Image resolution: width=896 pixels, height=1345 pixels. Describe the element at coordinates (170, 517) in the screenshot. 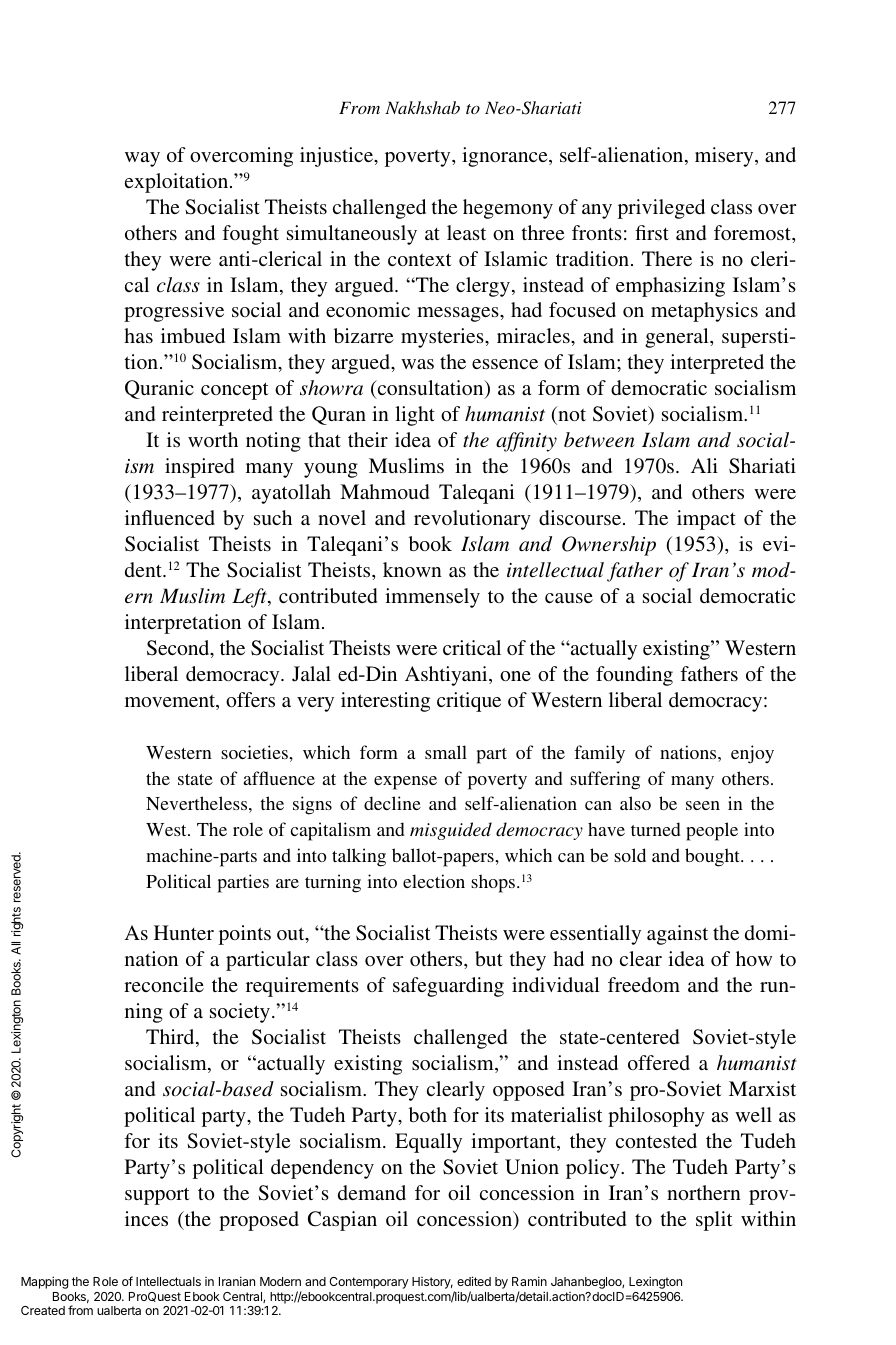

I see `influenced` at that location.
